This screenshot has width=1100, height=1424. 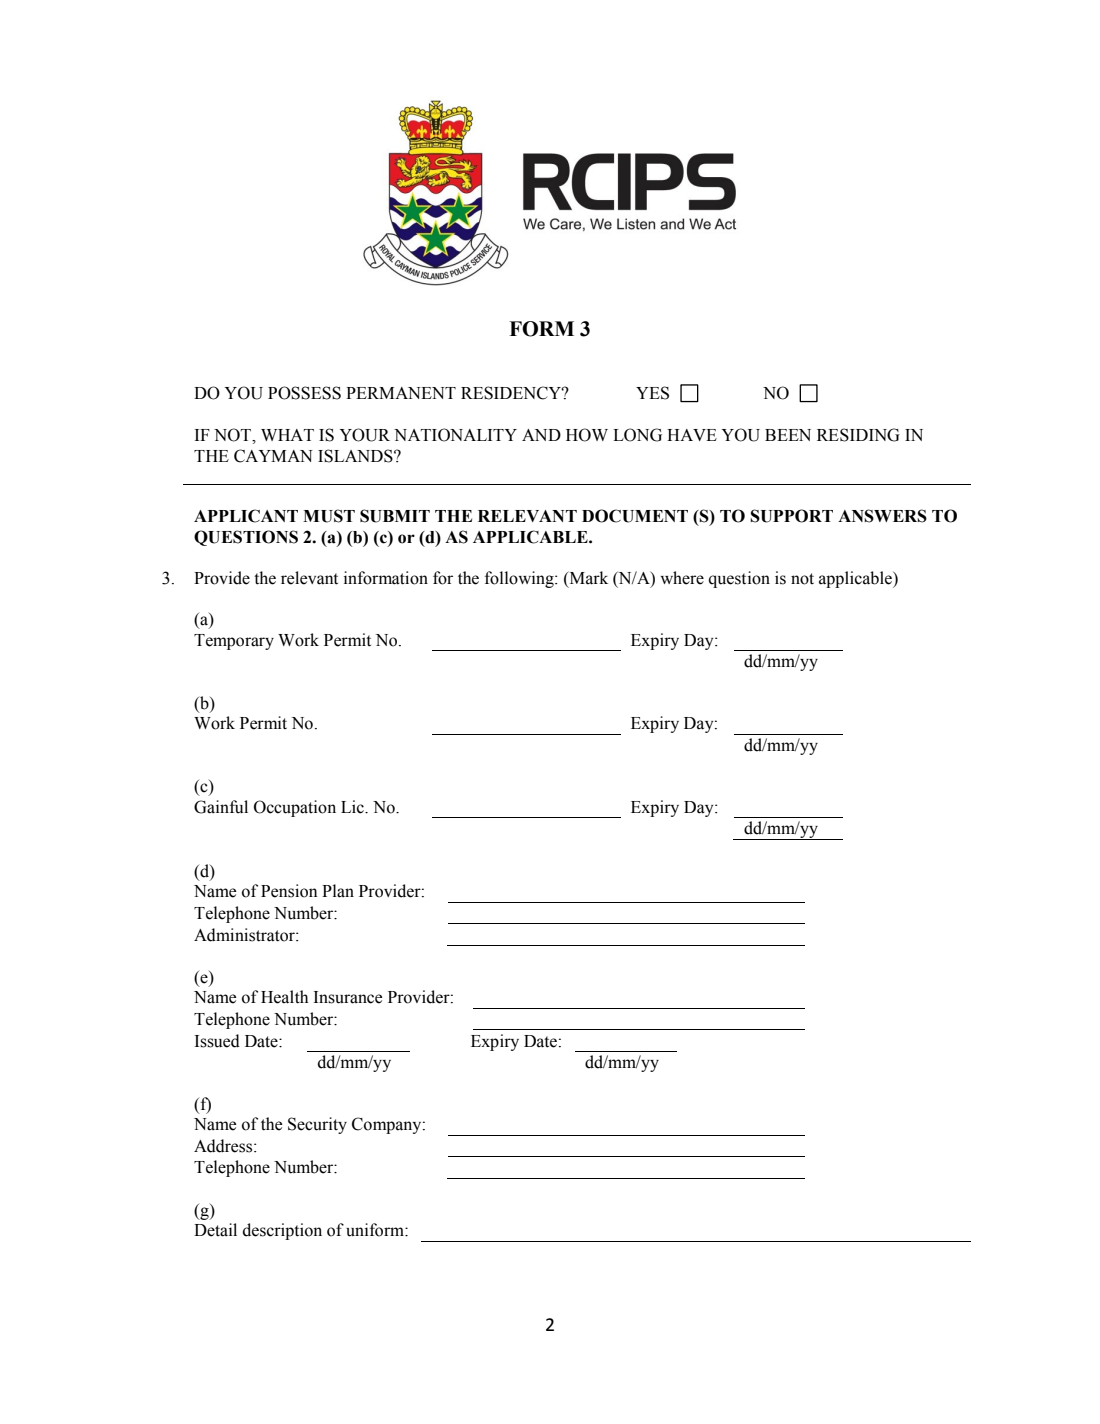 I want to click on description, so click(x=282, y=1231).
